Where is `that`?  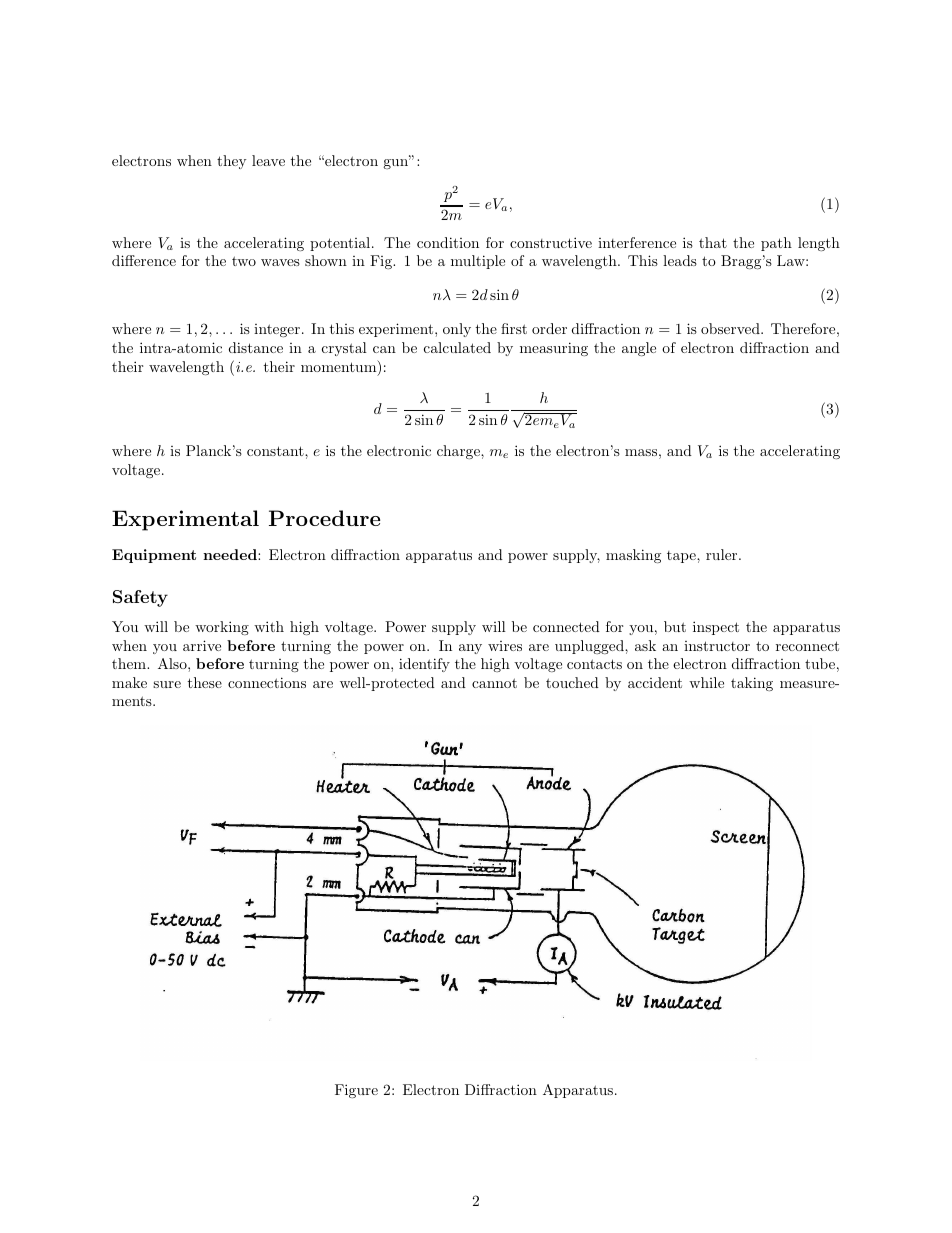
that is located at coordinates (713, 242).
